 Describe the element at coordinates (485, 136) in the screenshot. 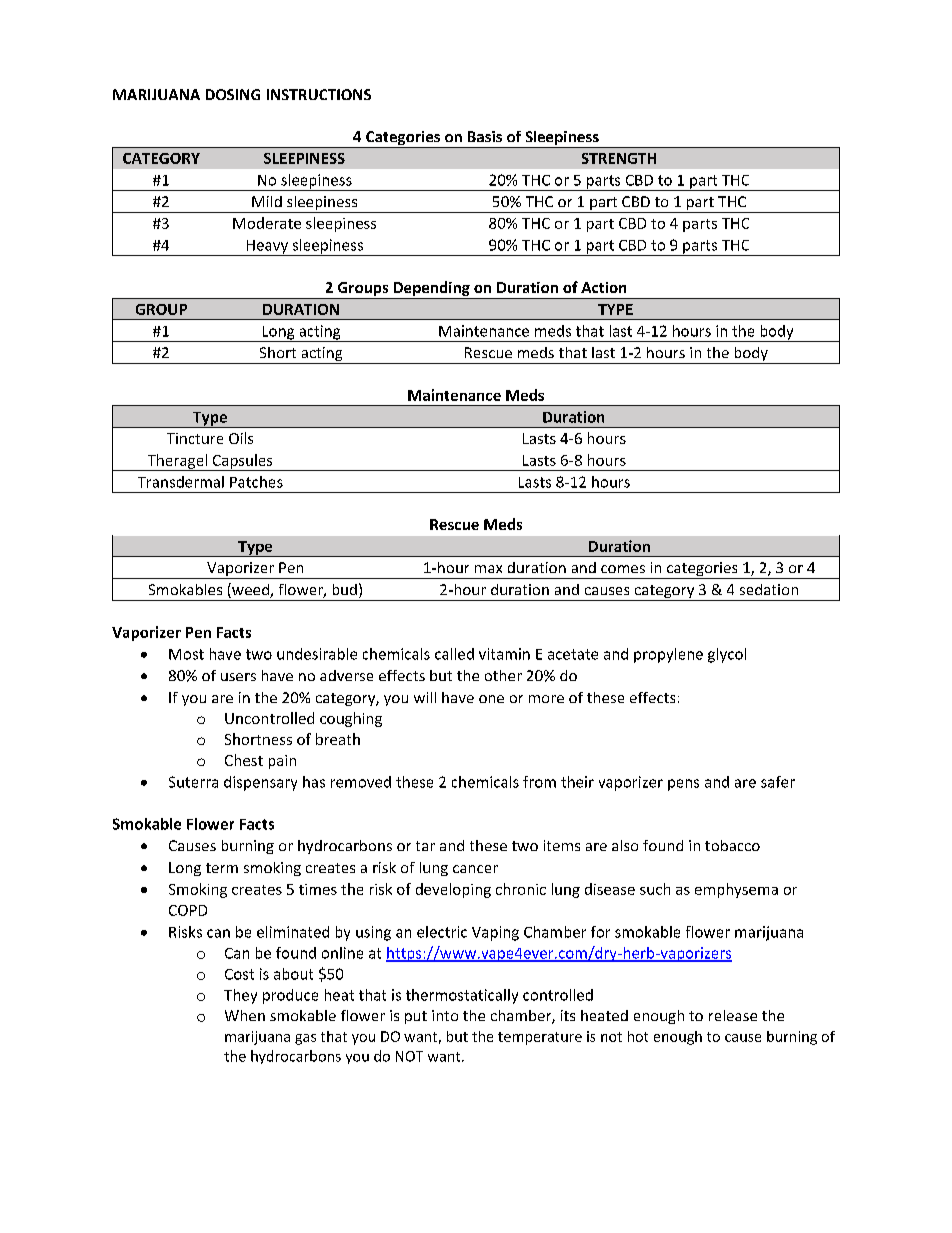

I see `Basis` at that location.
